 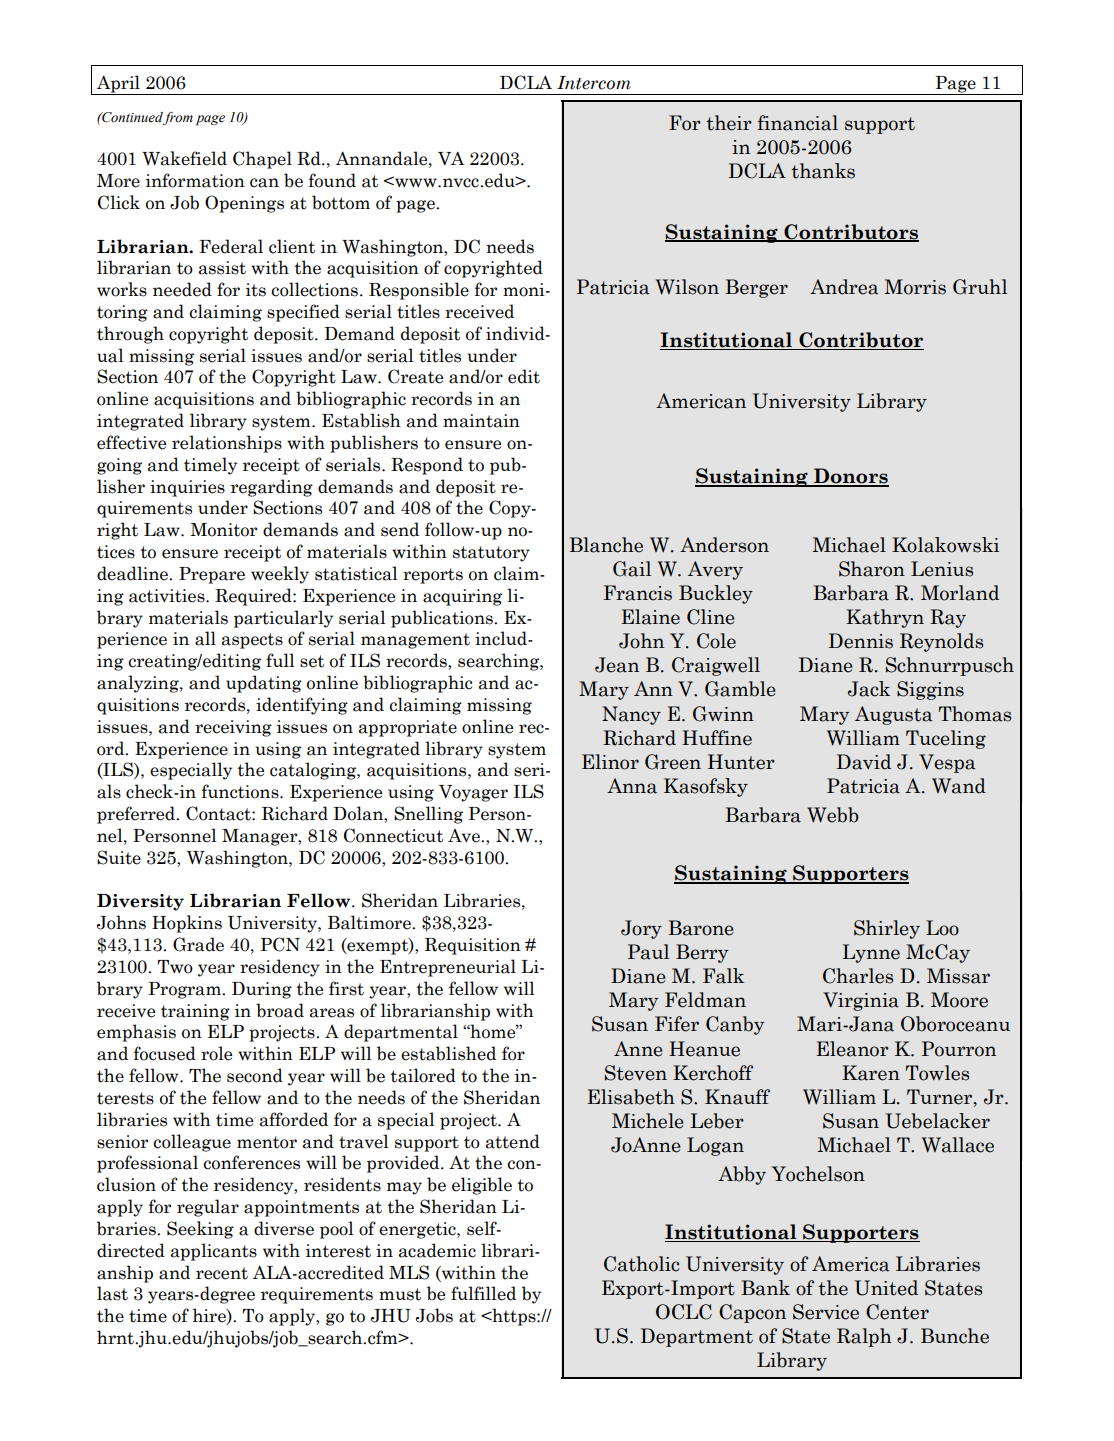 What do you see at coordinates (178, 118) in the image?
I see `from` at bounding box center [178, 118].
